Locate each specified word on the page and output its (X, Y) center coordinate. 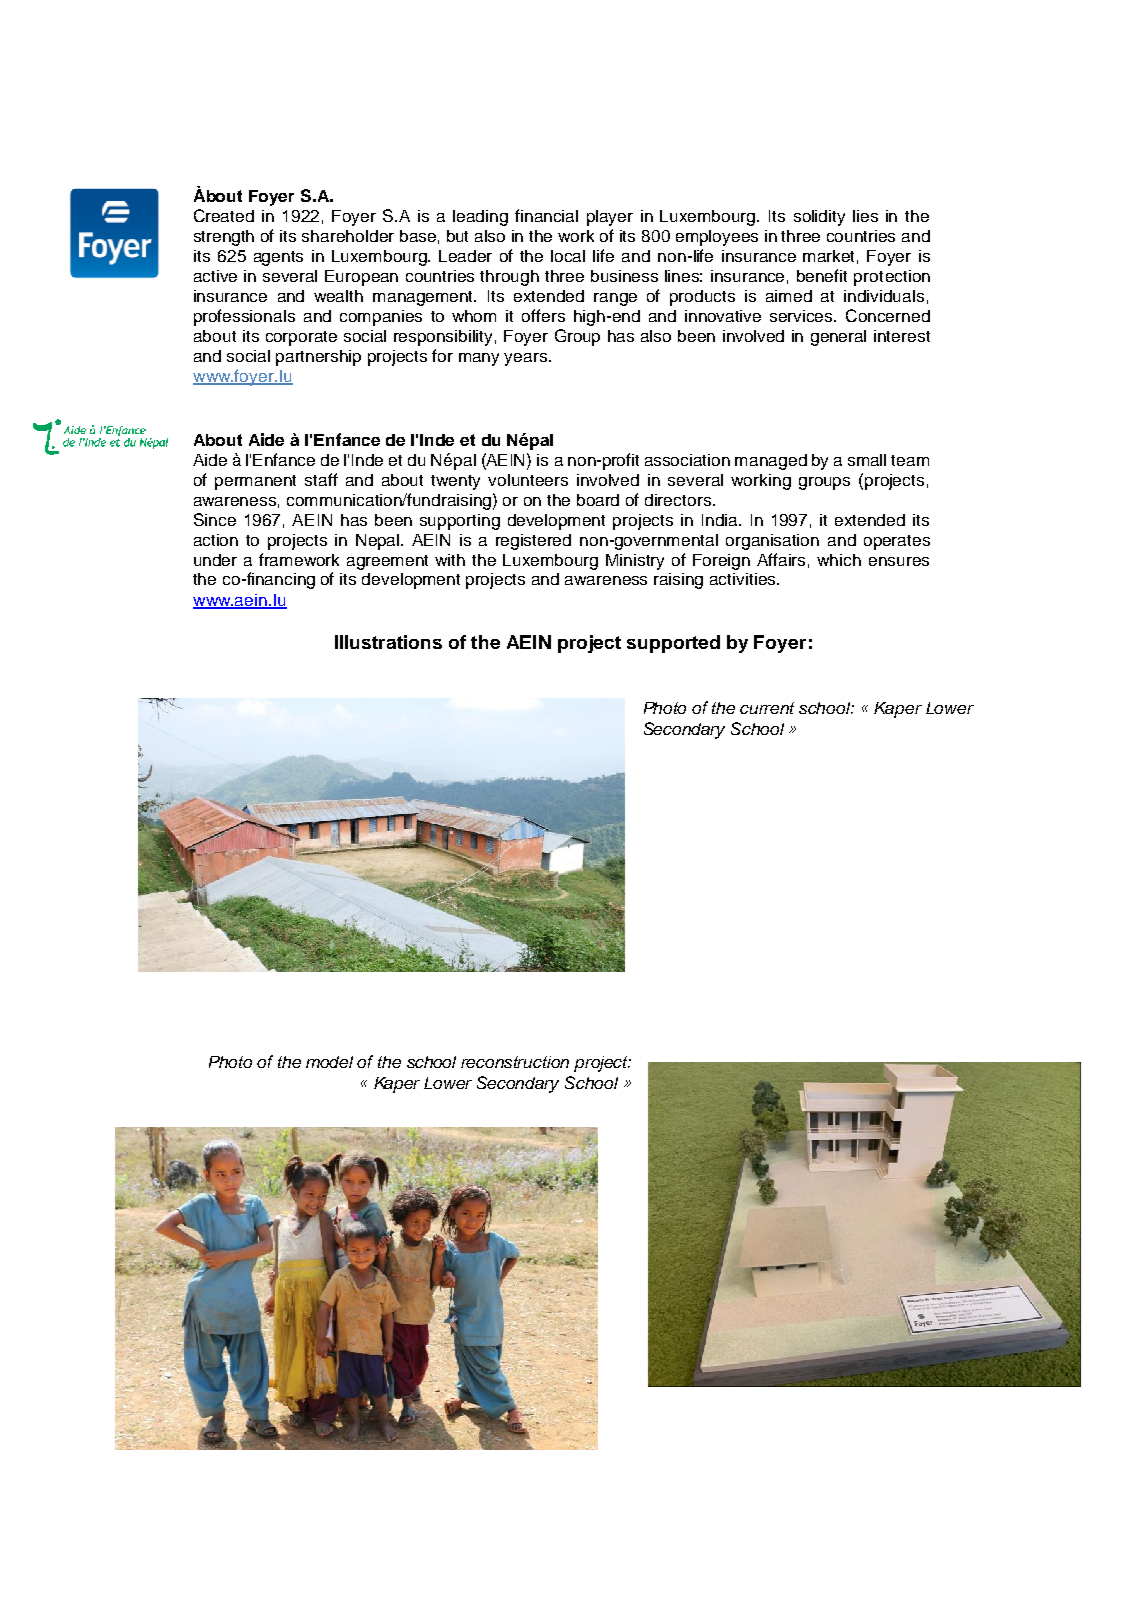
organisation (772, 542)
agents (278, 258)
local (568, 256)
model (329, 1062)
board (598, 500)
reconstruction (515, 1062)
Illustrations (388, 642)
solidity (819, 218)
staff (321, 479)
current (767, 708)
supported (673, 644)
